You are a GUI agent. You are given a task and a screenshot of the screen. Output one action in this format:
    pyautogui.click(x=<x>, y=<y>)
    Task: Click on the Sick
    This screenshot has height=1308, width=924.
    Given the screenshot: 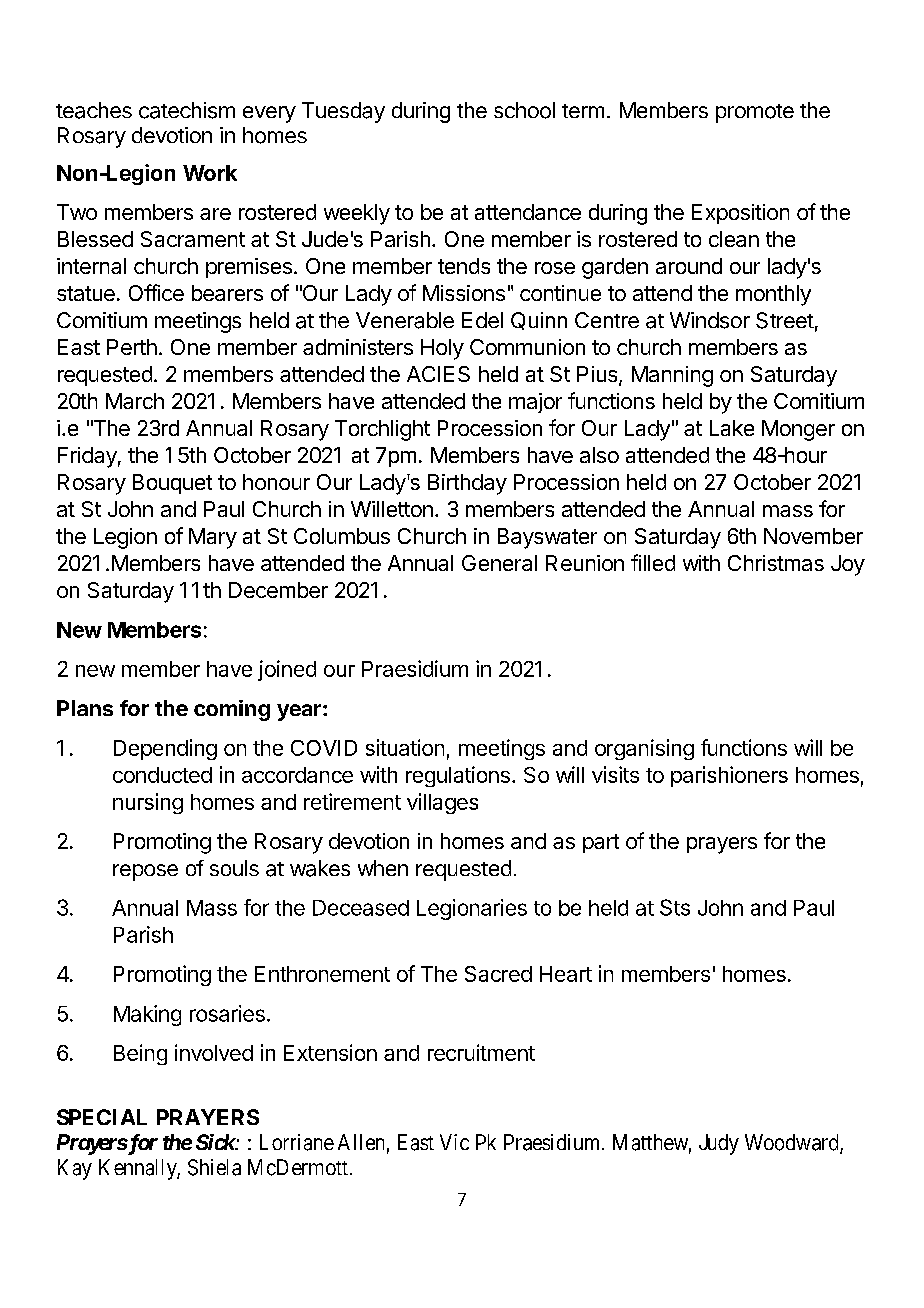 What is the action you would take?
    pyautogui.click(x=216, y=1142)
